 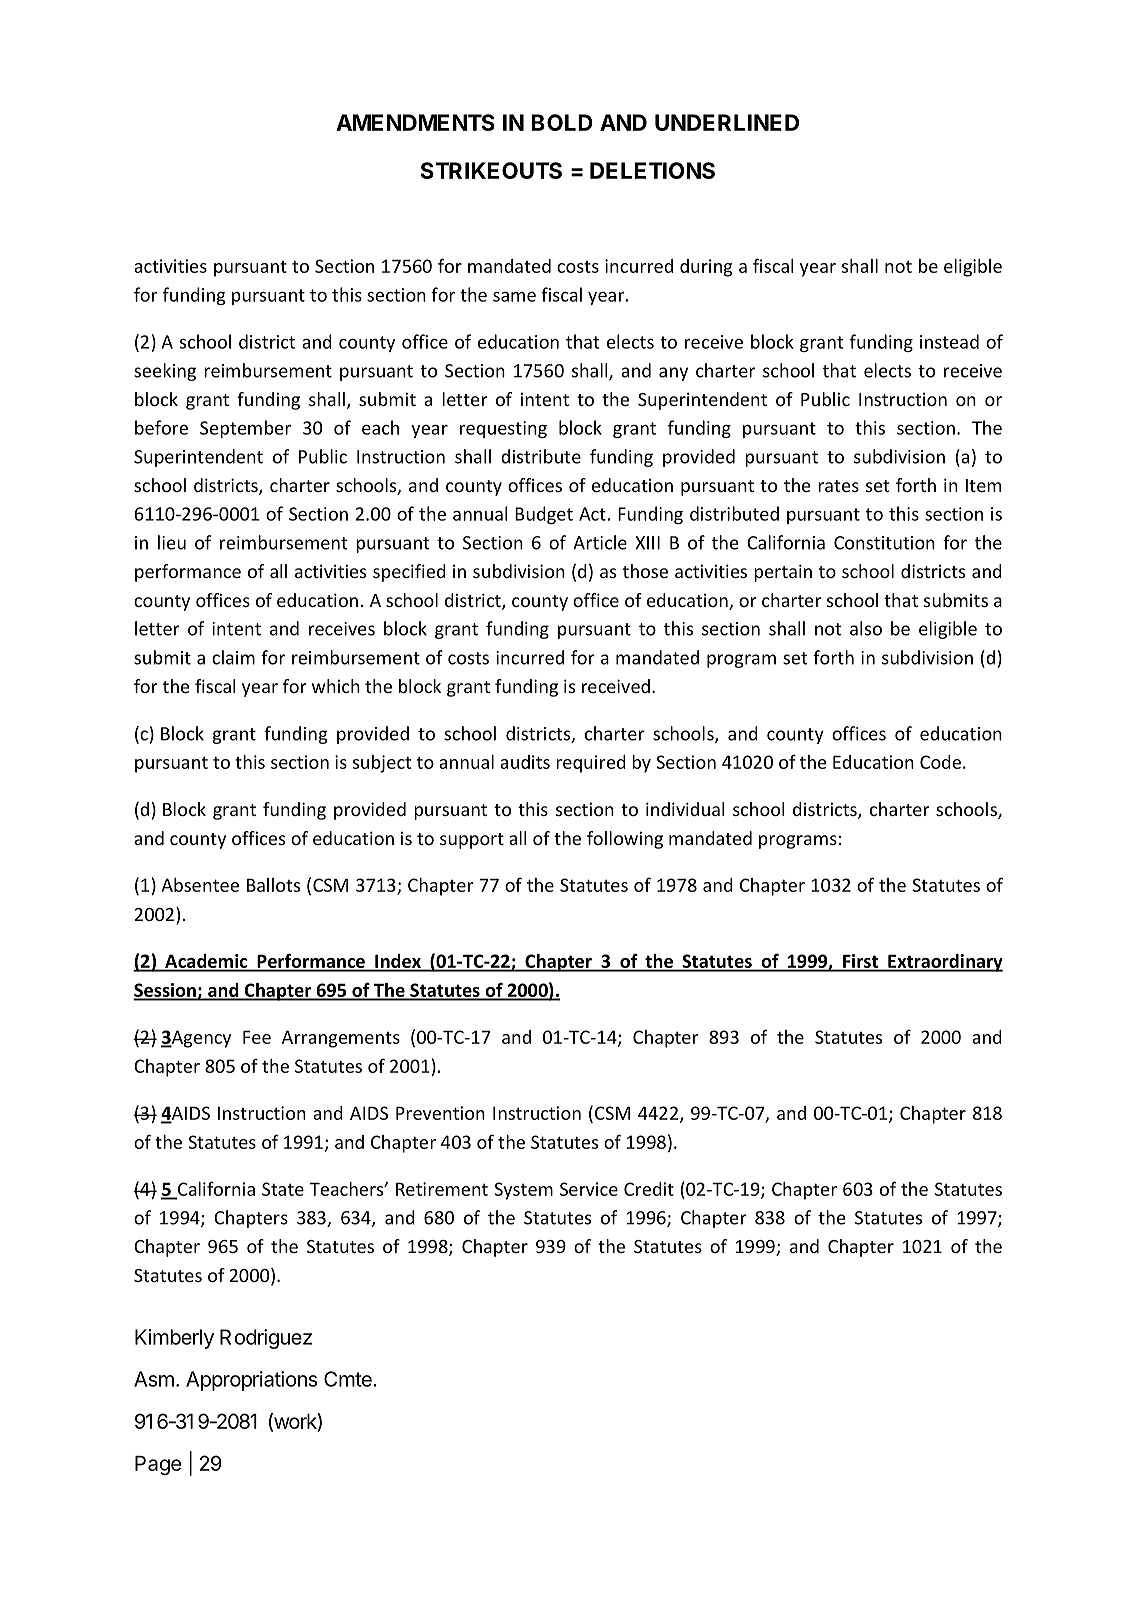 What do you see at coordinates (544, 515) in the screenshot?
I see `Budget` at bounding box center [544, 515].
